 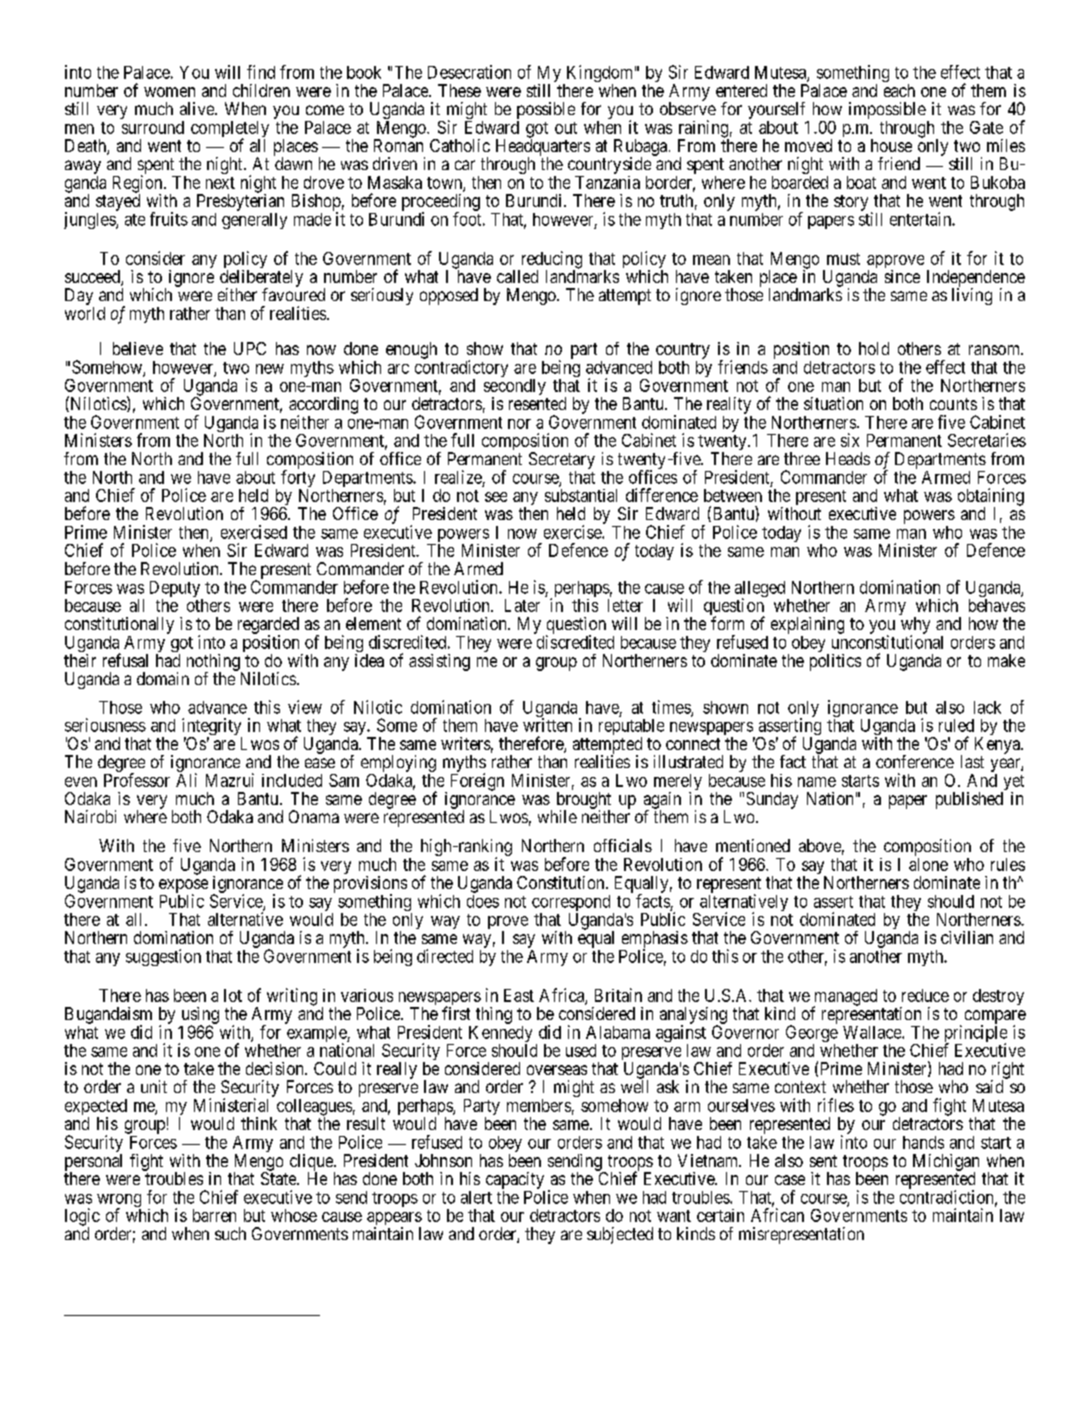 What do you see at coordinates (163, 678) in the screenshot?
I see `domain` at bounding box center [163, 678].
